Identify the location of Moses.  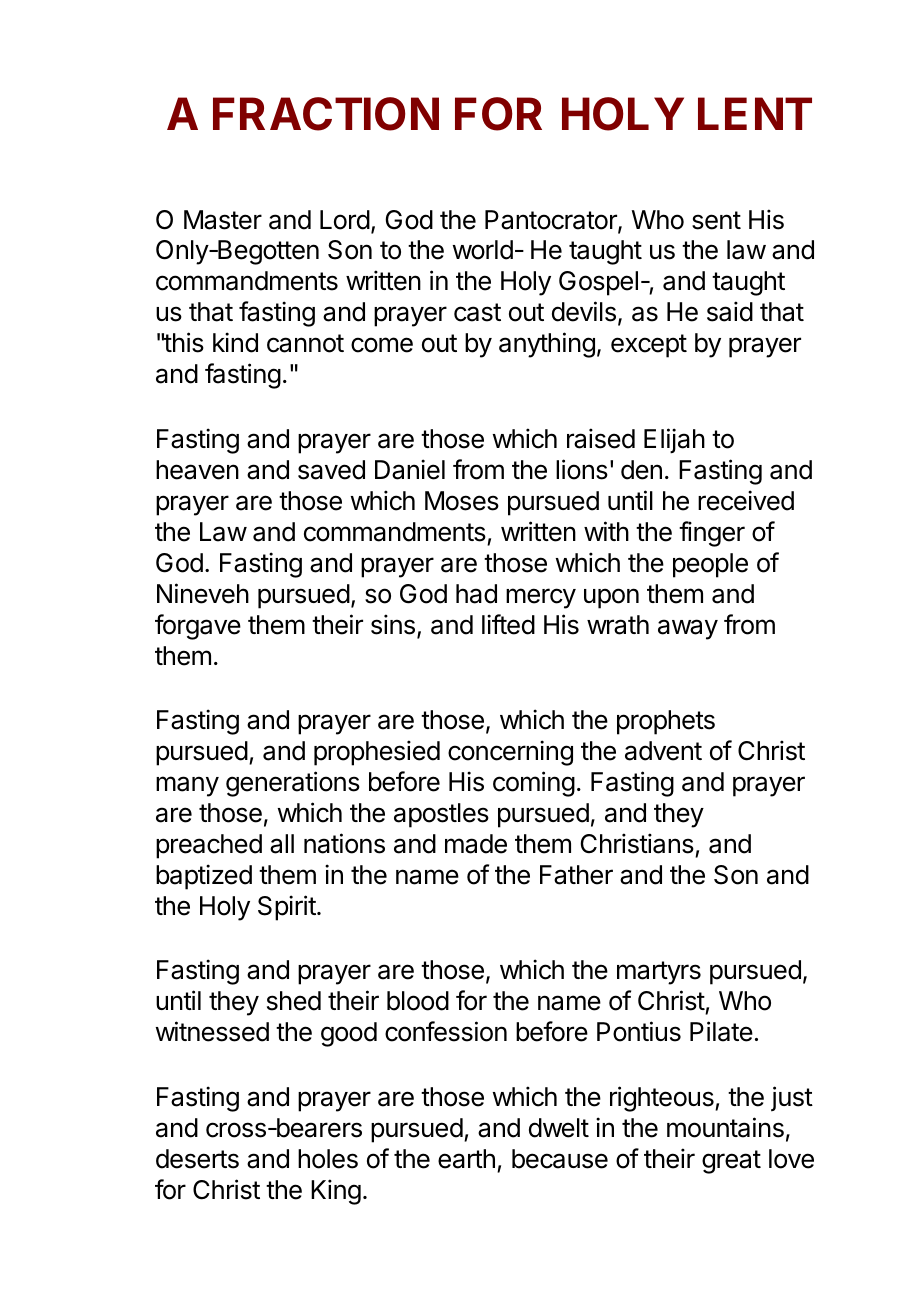
(462, 501).
